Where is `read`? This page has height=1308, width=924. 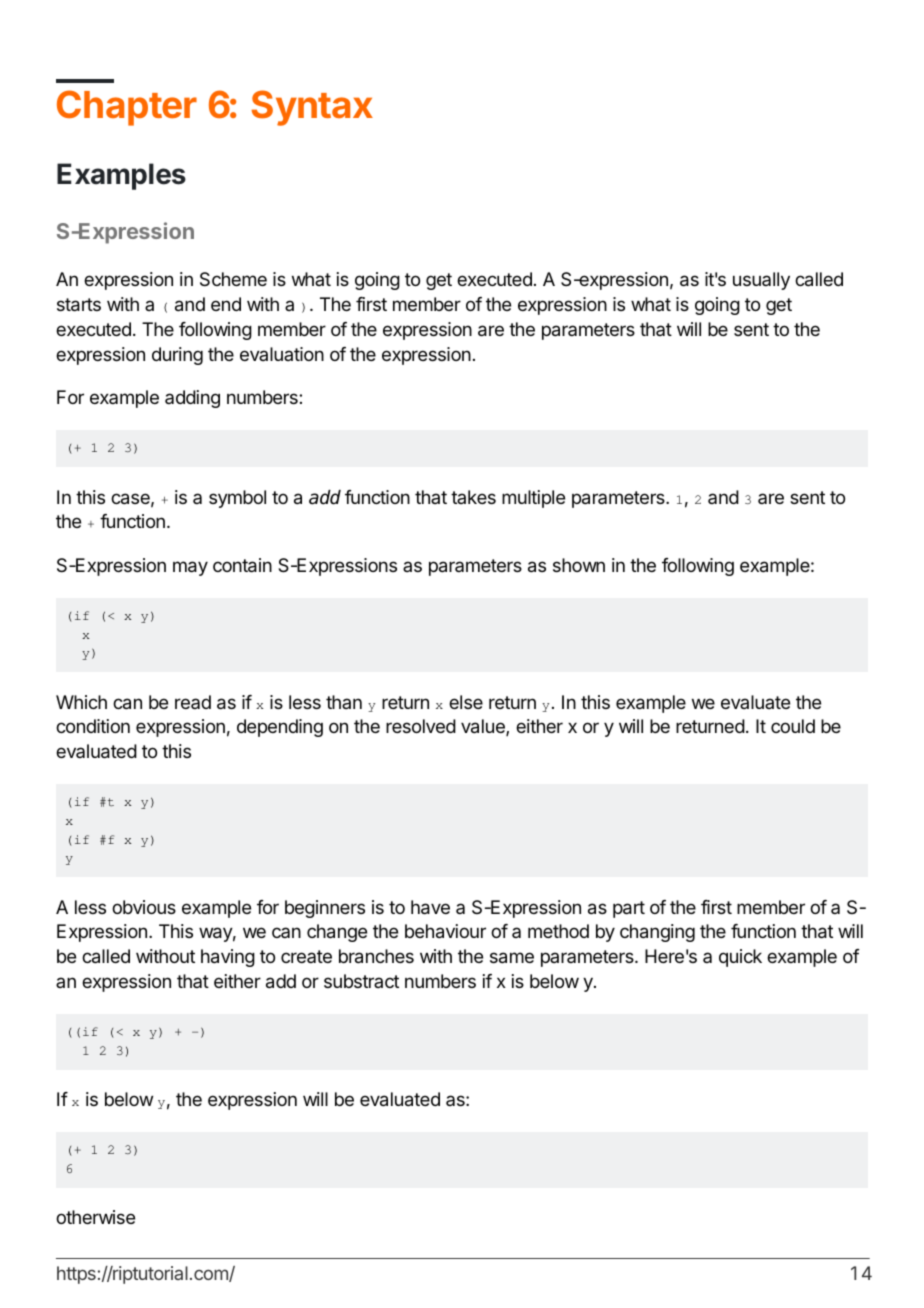 read is located at coordinates (193, 702).
